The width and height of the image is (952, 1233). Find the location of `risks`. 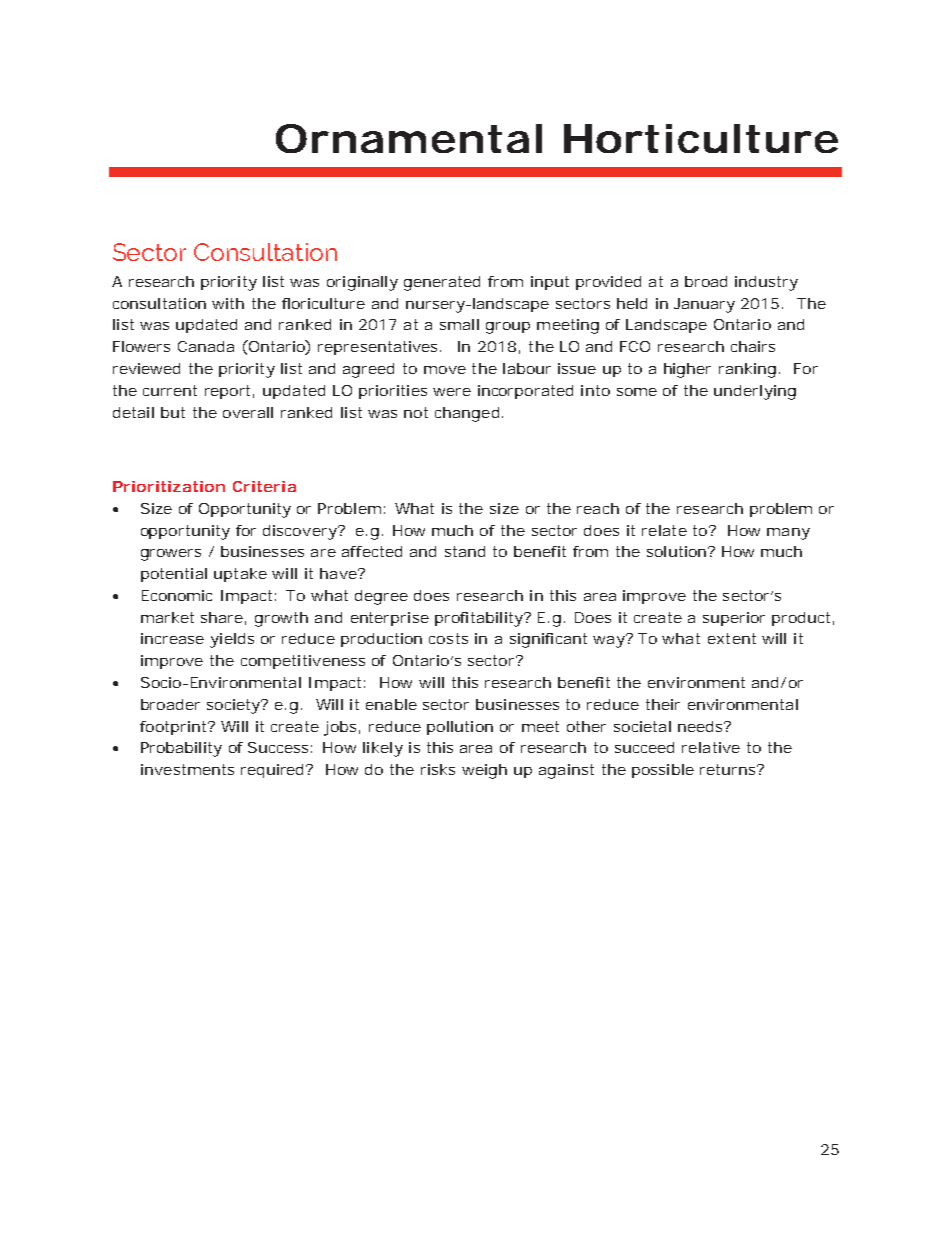

risks is located at coordinates (438, 769).
